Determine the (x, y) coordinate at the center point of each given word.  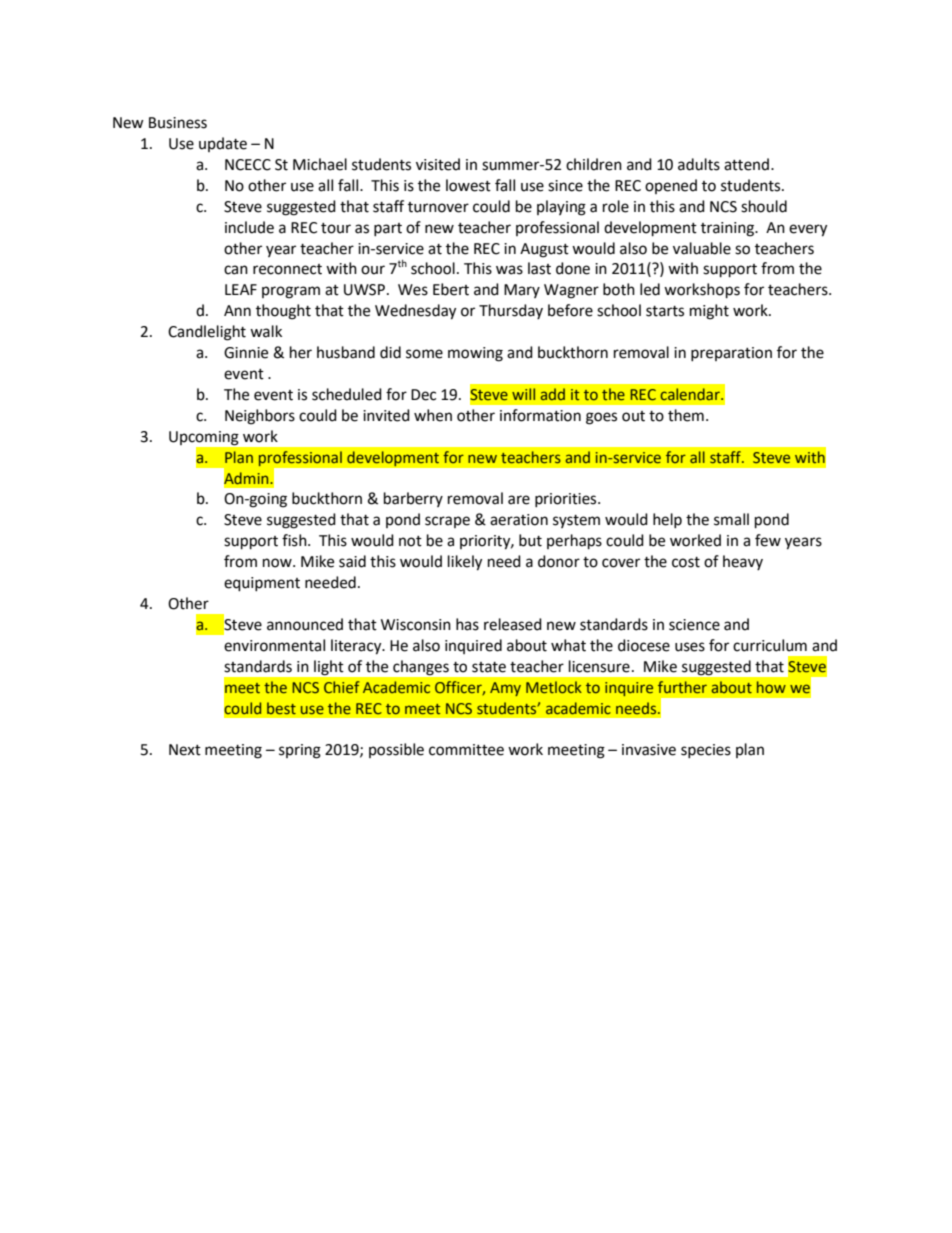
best (281, 708)
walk (266, 331)
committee (466, 750)
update (223, 144)
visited (438, 164)
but (530, 540)
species (706, 751)
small (731, 519)
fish (295, 540)
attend (748, 164)
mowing (475, 354)
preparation (731, 354)
